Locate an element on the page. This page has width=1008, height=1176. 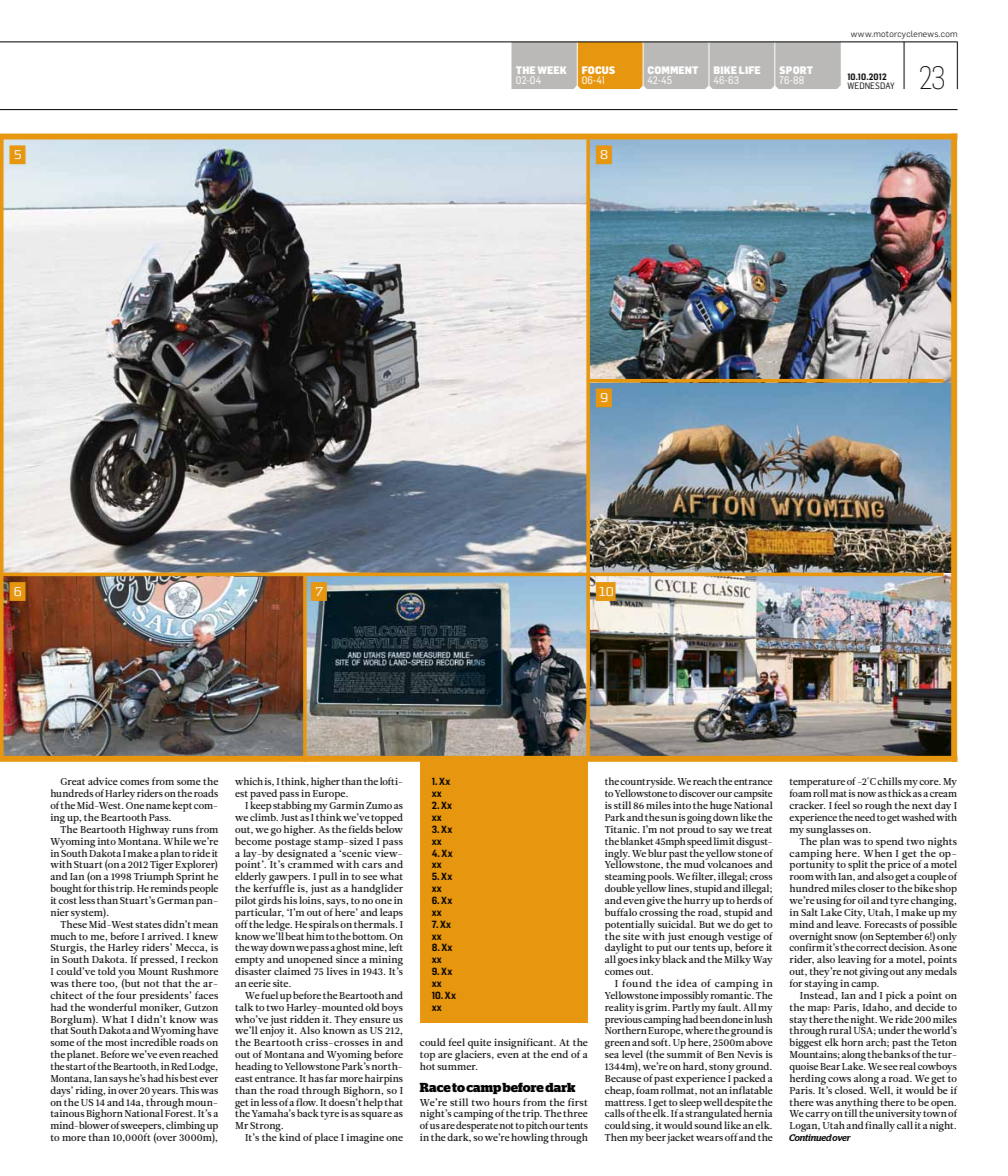
Forest is located at coordinates (180, 1112).
